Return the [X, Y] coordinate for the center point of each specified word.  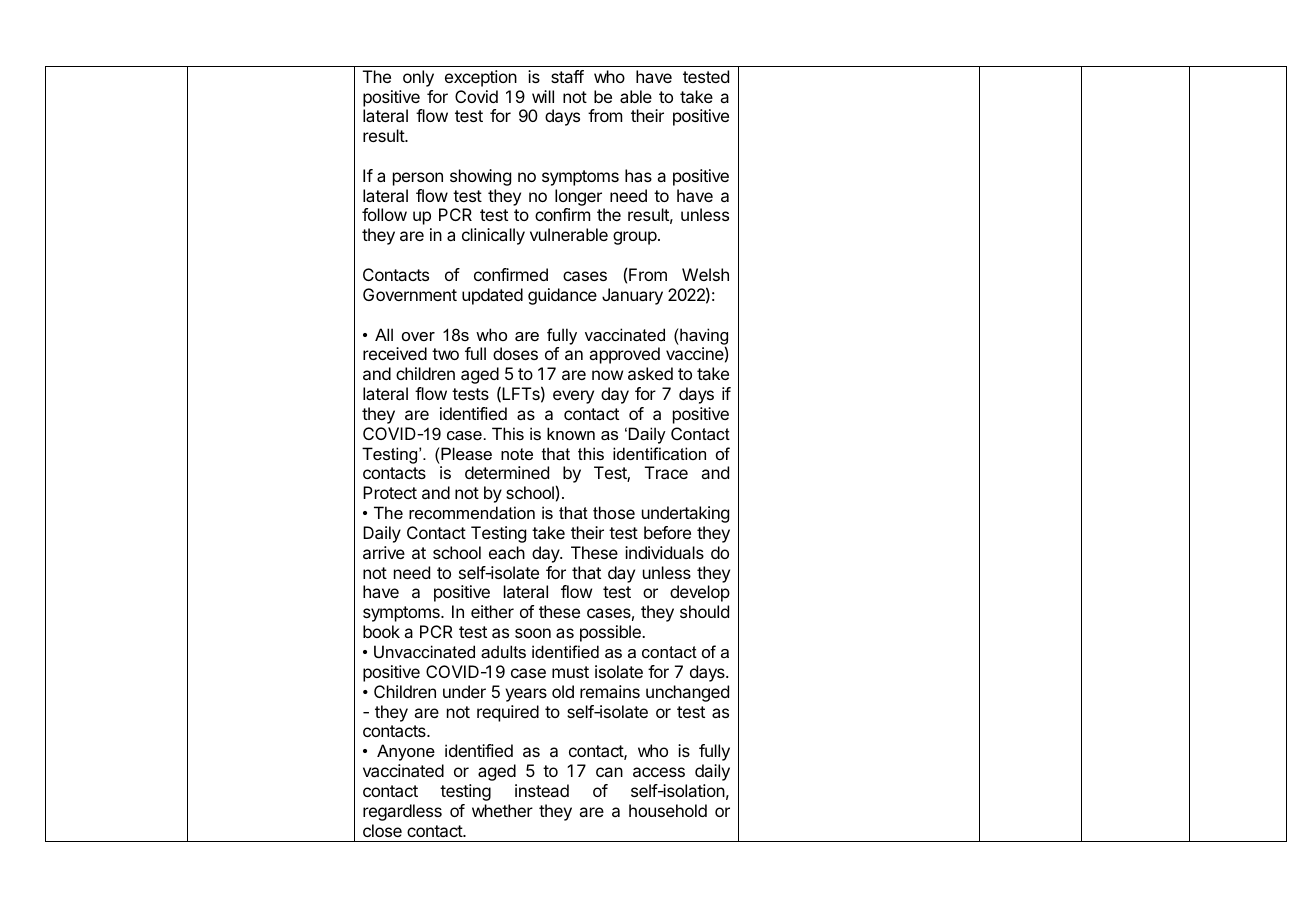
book [381, 631]
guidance [562, 296]
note [517, 454]
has [638, 175]
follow [384, 214]
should [704, 611]
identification [659, 453]
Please [465, 453]
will [543, 96]
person [418, 179]
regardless [402, 812]
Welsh [705, 274]
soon [533, 633]
